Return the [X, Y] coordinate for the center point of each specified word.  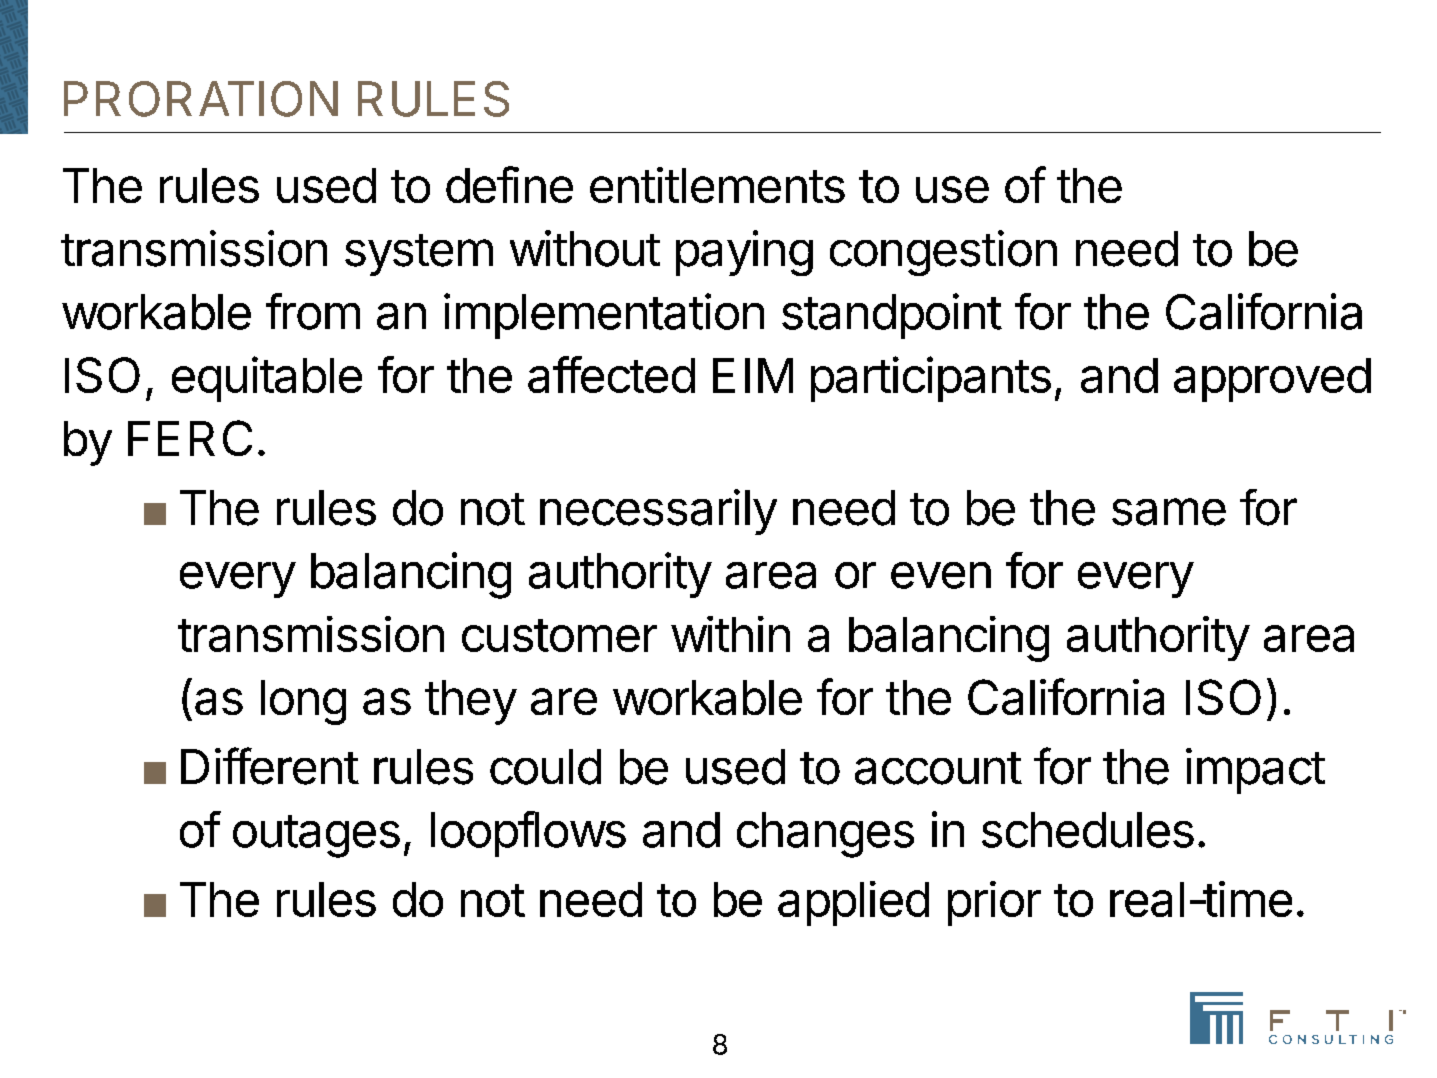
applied [853, 903]
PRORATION [201, 99]
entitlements [717, 185]
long [303, 702]
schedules [1088, 830]
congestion [943, 253]
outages [316, 836]
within [730, 634]
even [941, 575]
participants [931, 379]
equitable [267, 379]
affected [611, 374]
